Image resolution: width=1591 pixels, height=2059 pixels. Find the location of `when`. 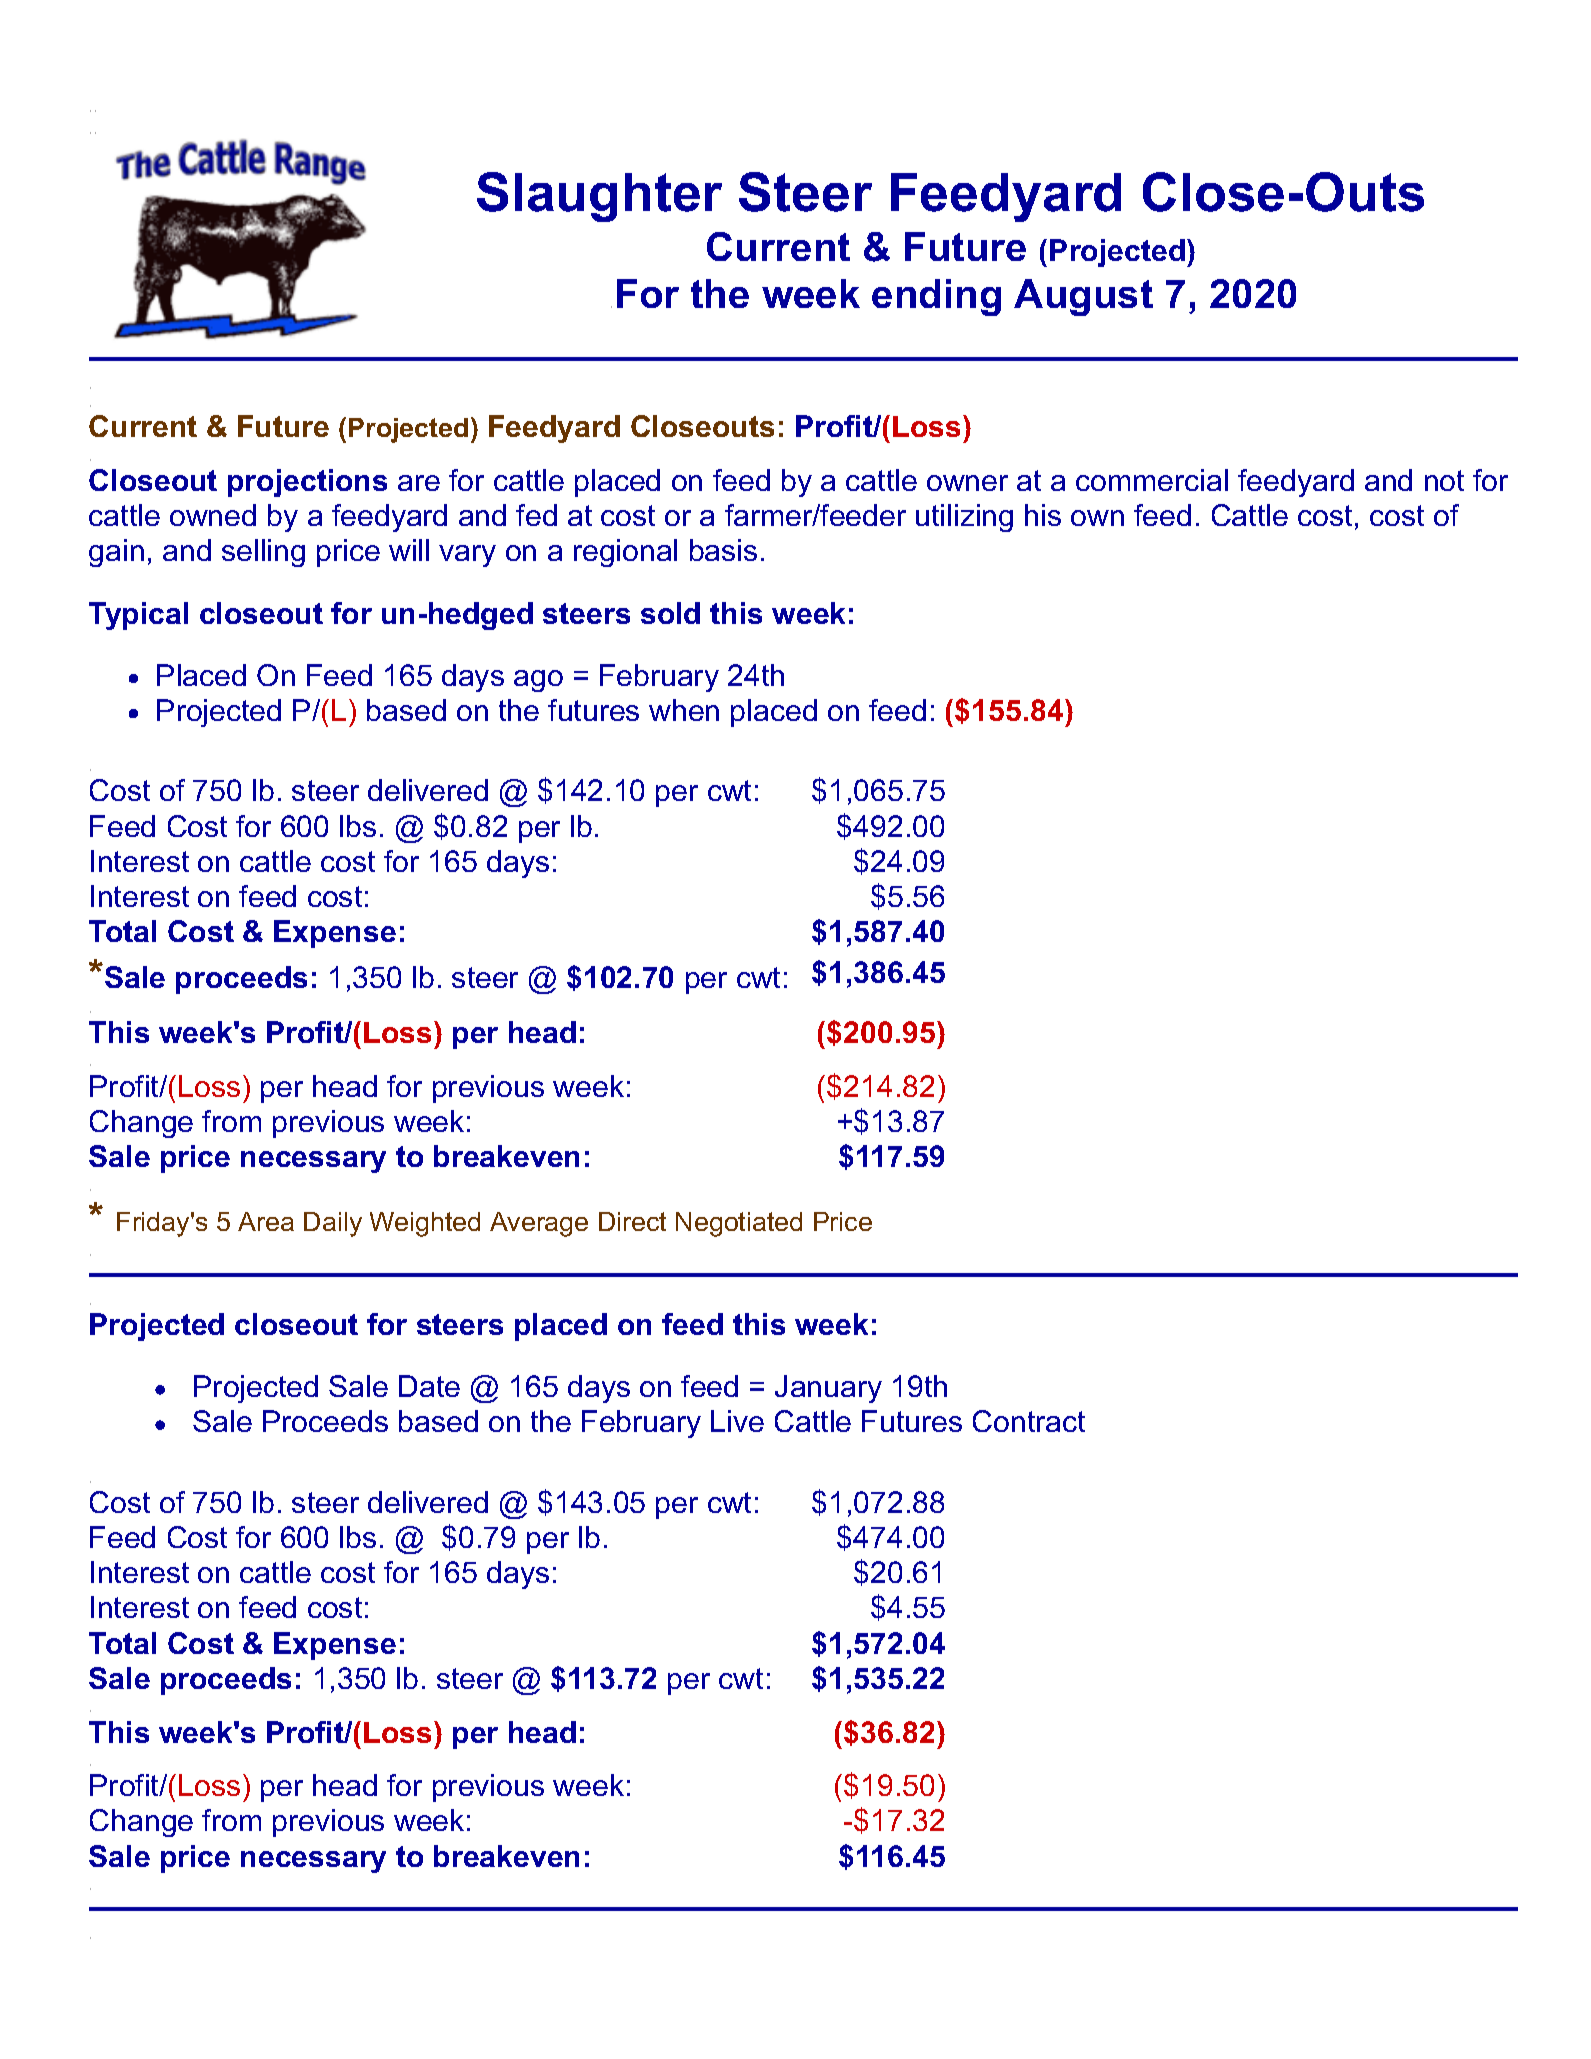

when is located at coordinates (684, 710).
